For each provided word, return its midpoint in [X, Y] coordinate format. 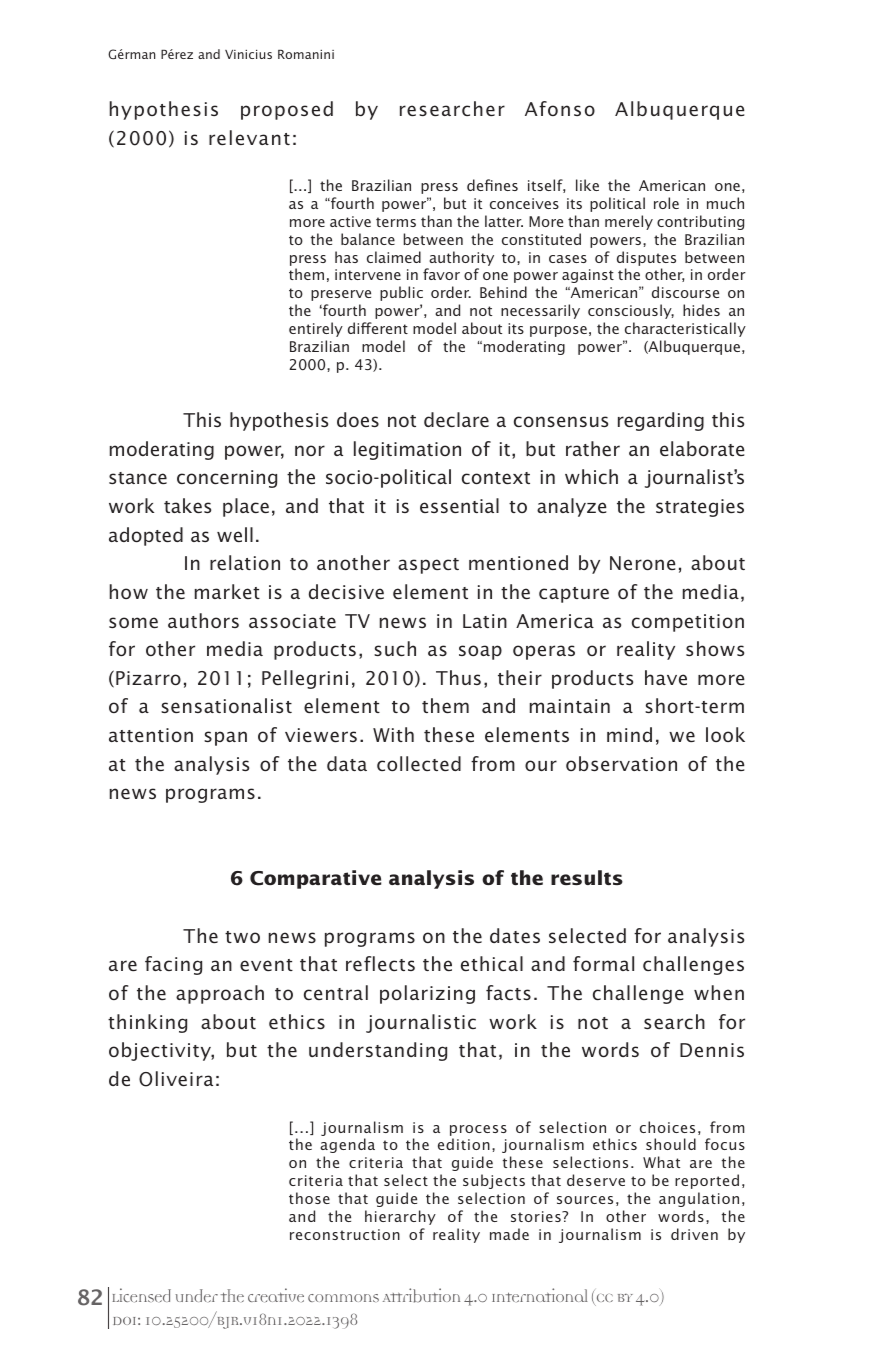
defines [492, 185]
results [587, 877]
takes [187, 505]
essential [459, 505]
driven [694, 1234]
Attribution [421, 1295]
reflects [380, 963]
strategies [700, 508]
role [666, 203]
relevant [249, 137]
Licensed [141, 1295]
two [242, 937]
